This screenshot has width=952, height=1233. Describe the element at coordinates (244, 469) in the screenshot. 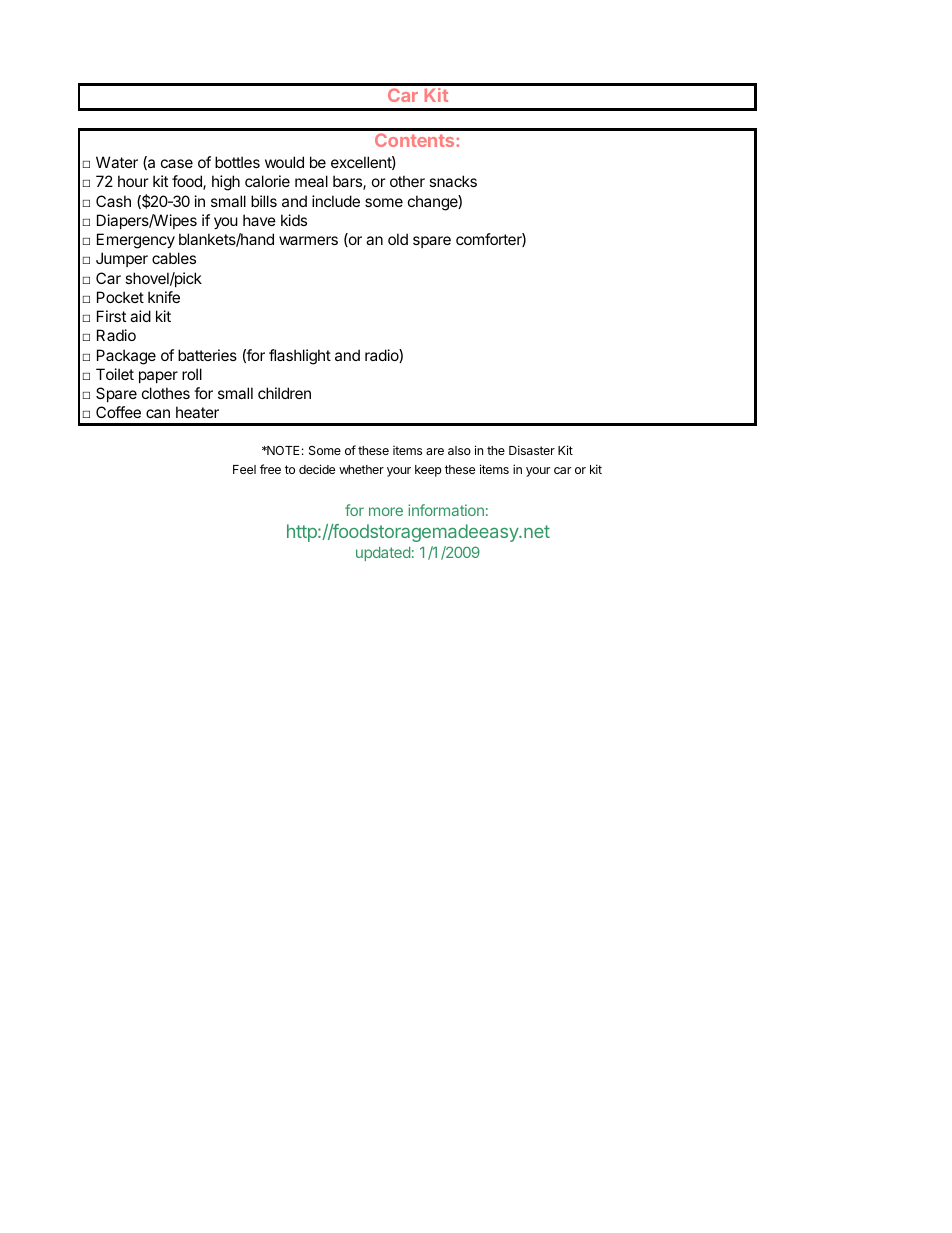

I see `Feel` at that location.
